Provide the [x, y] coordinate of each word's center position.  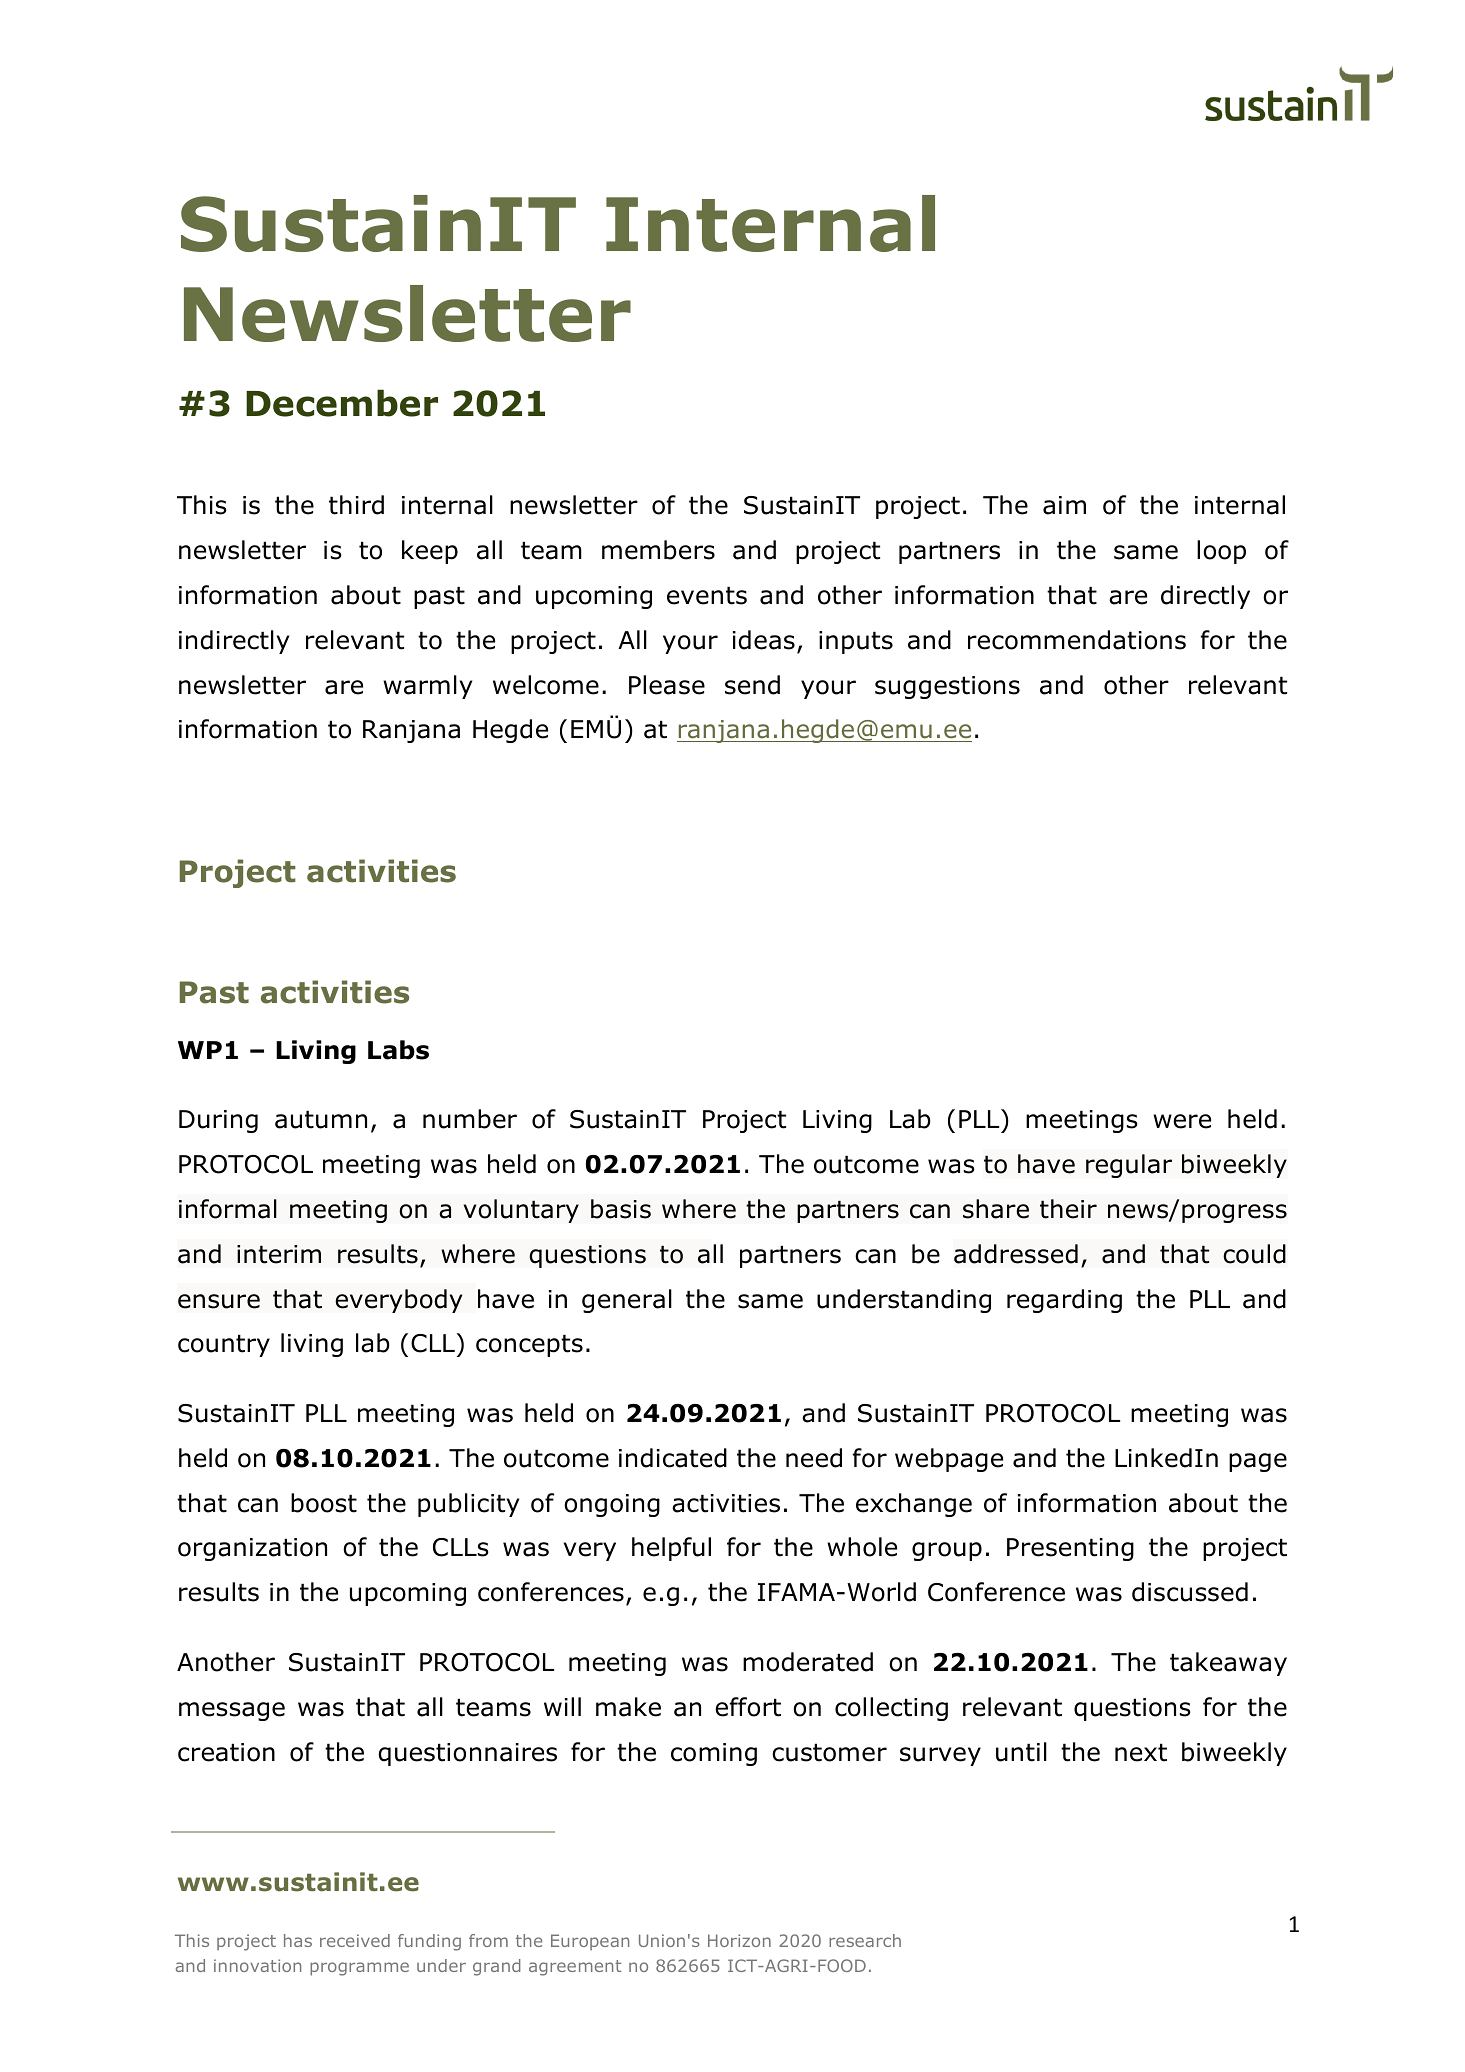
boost [324, 1503]
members [658, 550]
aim [1064, 505]
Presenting [1070, 1549]
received [355, 1940]
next [1141, 1752]
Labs [398, 1050]
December [342, 403]
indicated [673, 1458]
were [1182, 1121]
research [865, 1940]
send [752, 685]
